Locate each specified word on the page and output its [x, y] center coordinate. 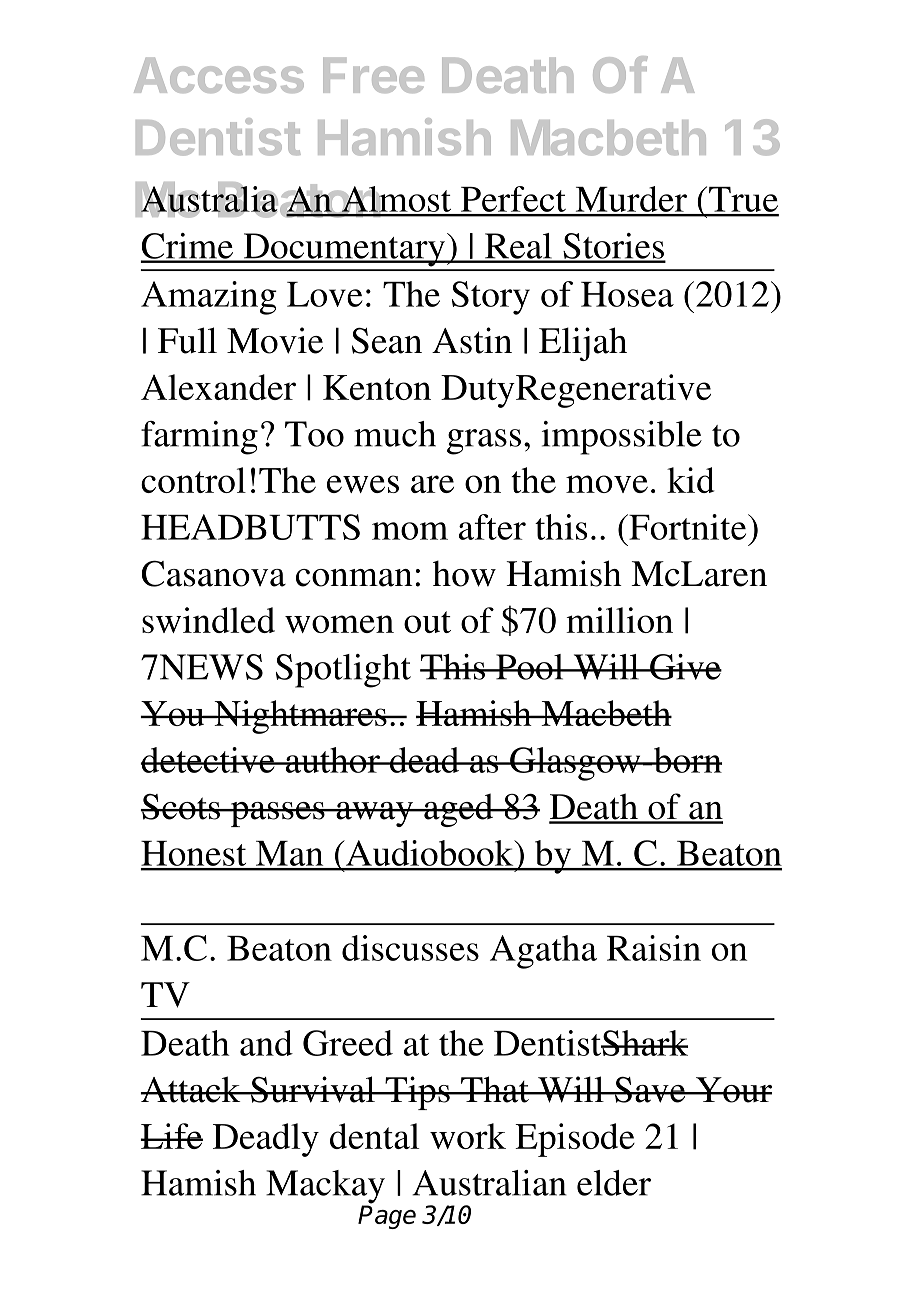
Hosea [627, 294]
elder [614, 1183]
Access [219, 75]
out [427, 622]
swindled [208, 620]
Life [171, 1136]
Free [373, 75]
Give [685, 667]
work [468, 1136]
